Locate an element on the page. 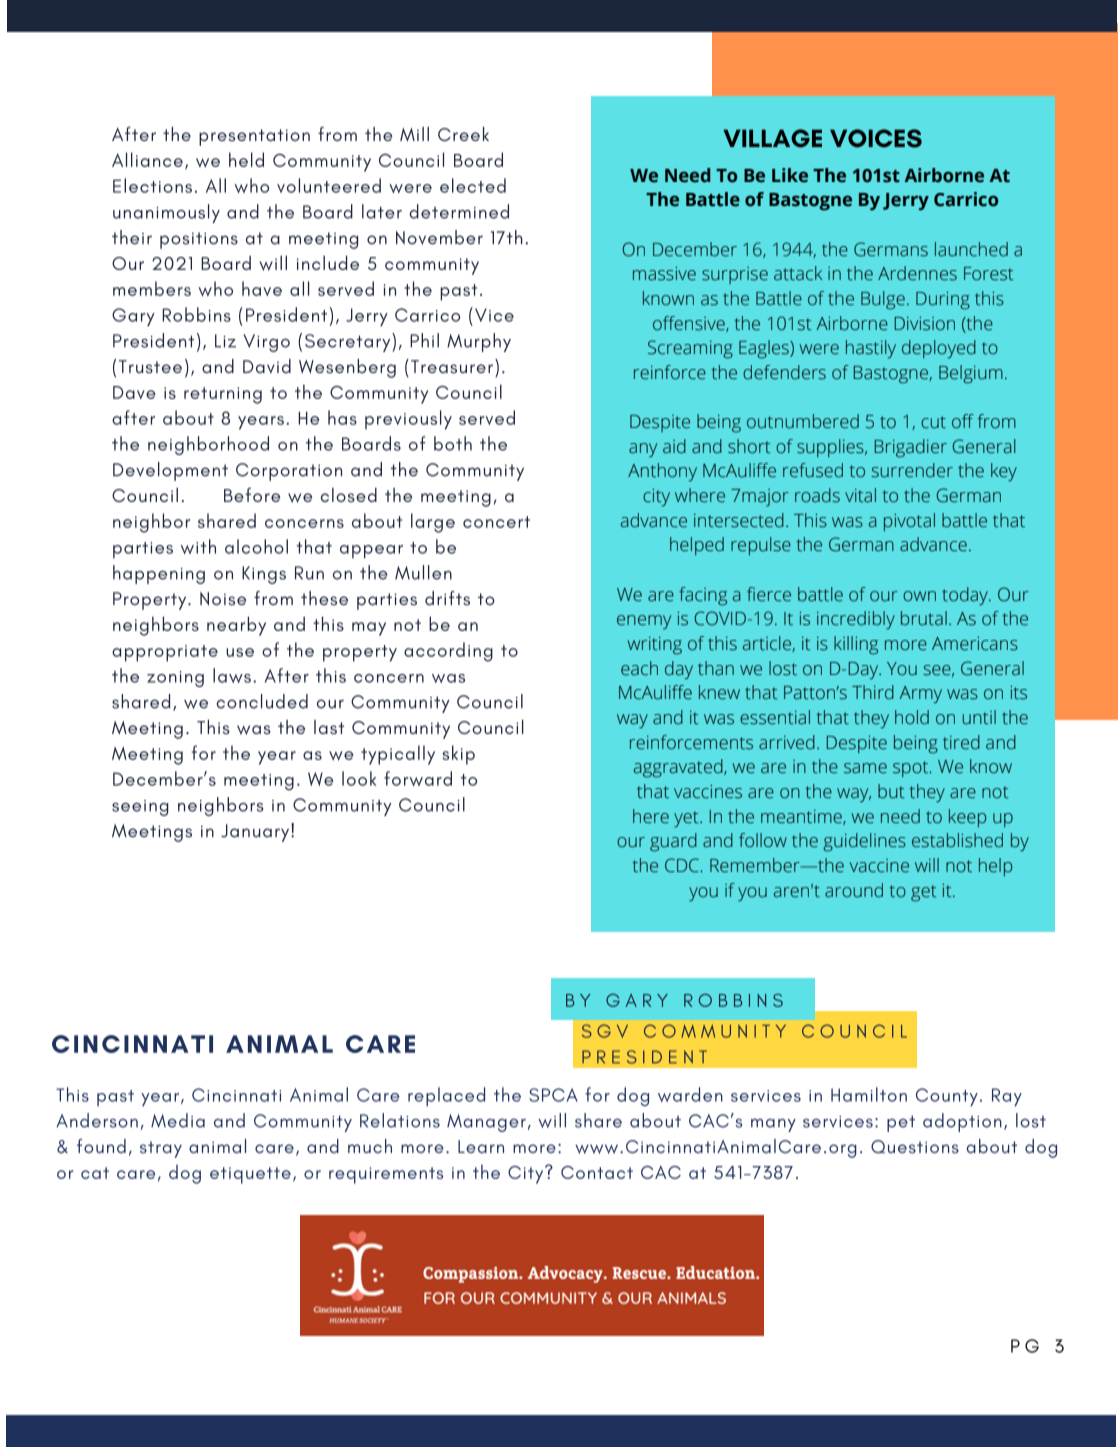  CDC is located at coordinates (683, 865).
